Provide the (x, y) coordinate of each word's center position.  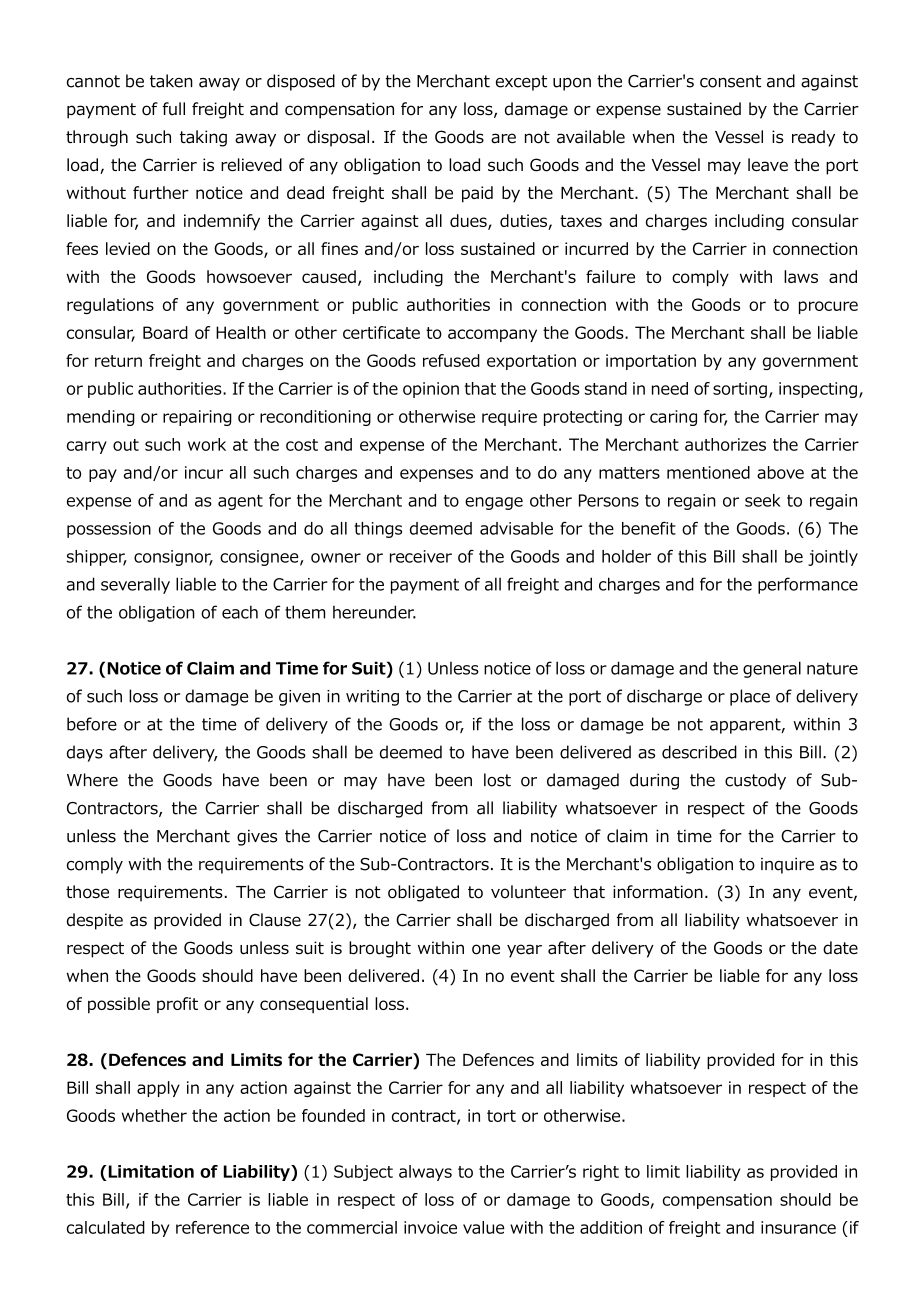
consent (730, 81)
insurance (798, 1227)
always (425, 1173)
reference (212, 1227)
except (521, 83)
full (173, 109)
